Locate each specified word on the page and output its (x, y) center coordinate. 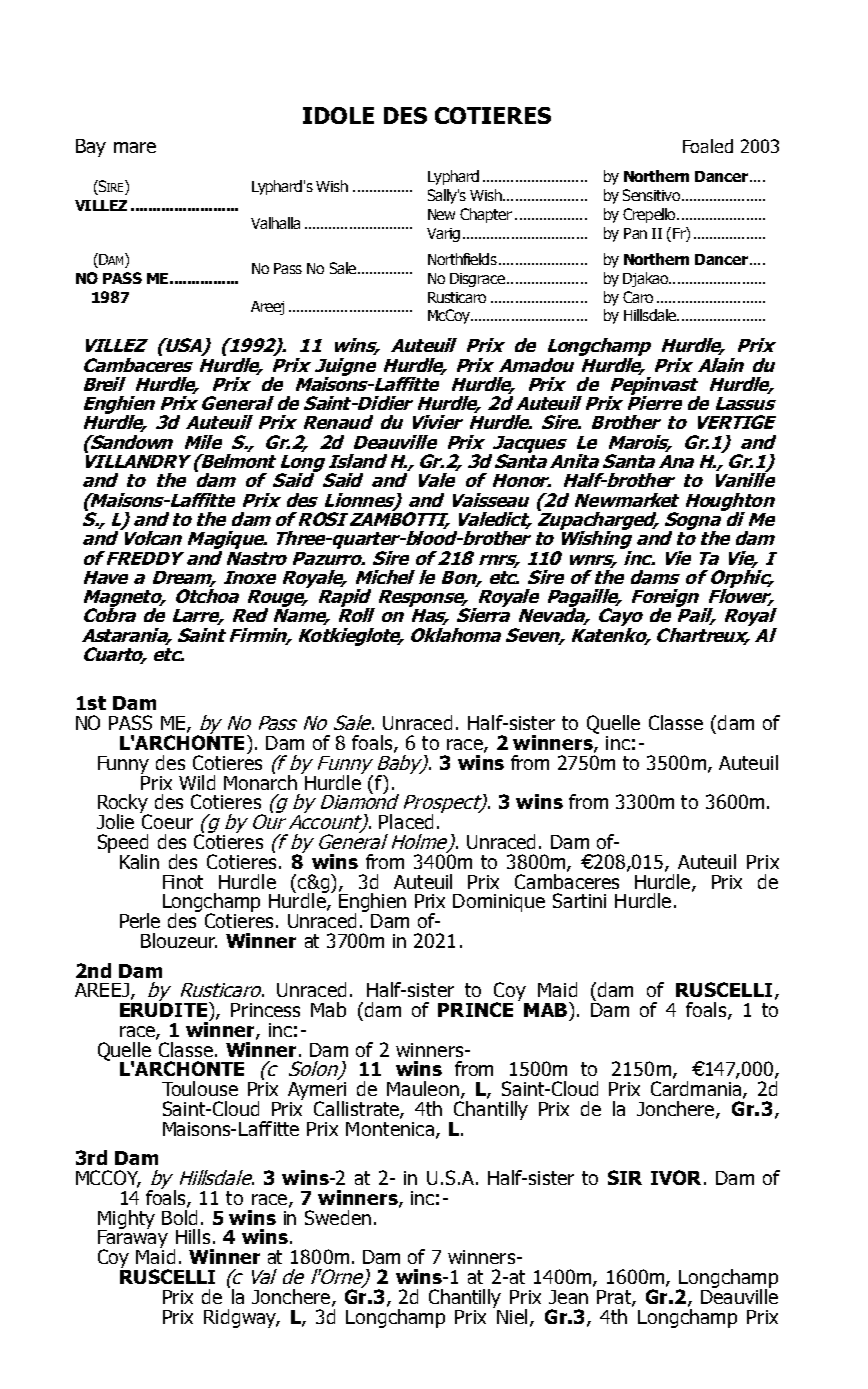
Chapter (486, 215)
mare (135, 147)
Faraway (133, 1239)
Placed (406, 821)
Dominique (499, 903)
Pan (635, 233)
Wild (197, 782)
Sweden (338, 1217)
